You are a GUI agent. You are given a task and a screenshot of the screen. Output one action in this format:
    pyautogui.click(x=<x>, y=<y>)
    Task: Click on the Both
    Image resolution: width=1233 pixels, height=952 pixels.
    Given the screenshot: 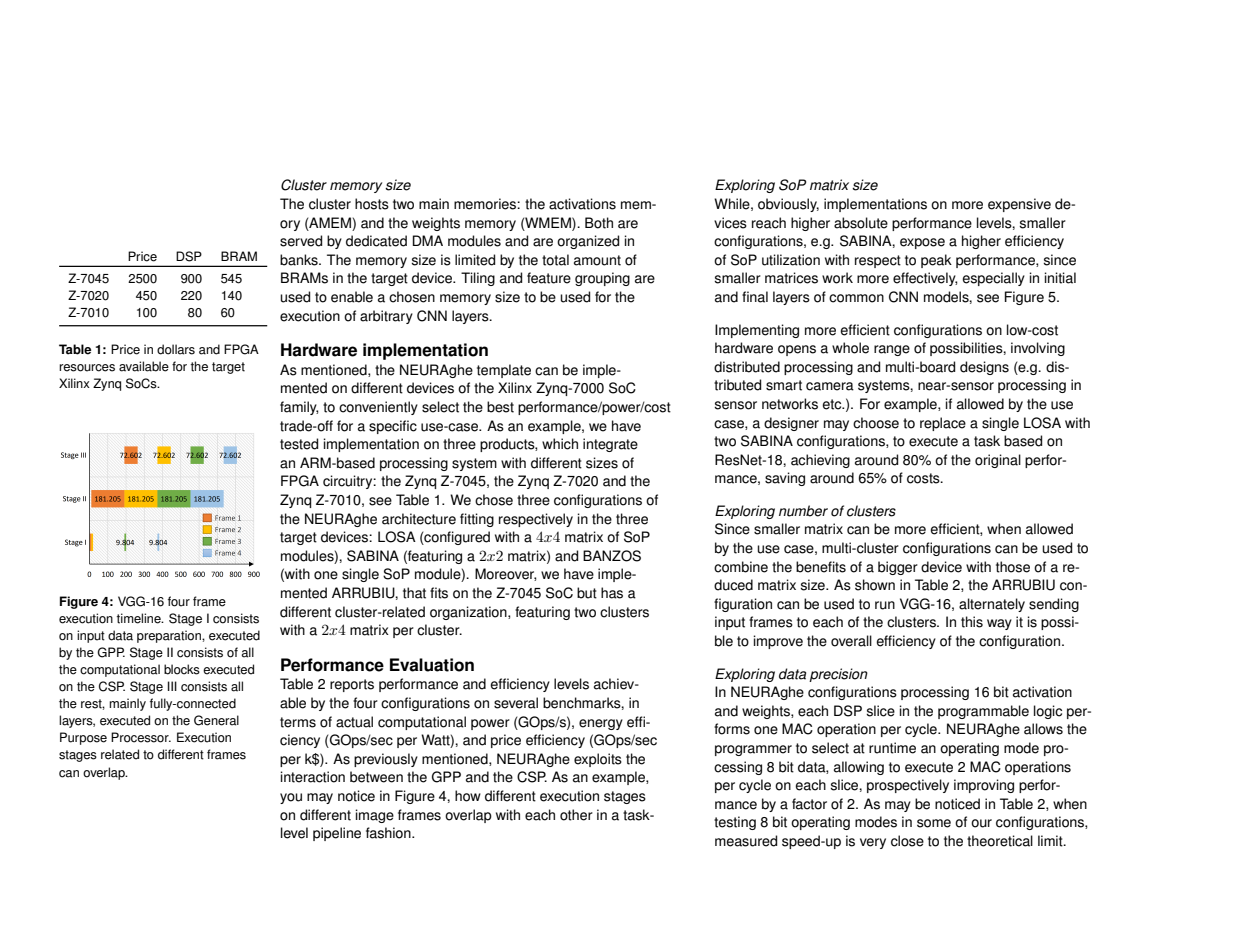 What is the action you would take?
    pyautogui.click(x=599, y=223)
